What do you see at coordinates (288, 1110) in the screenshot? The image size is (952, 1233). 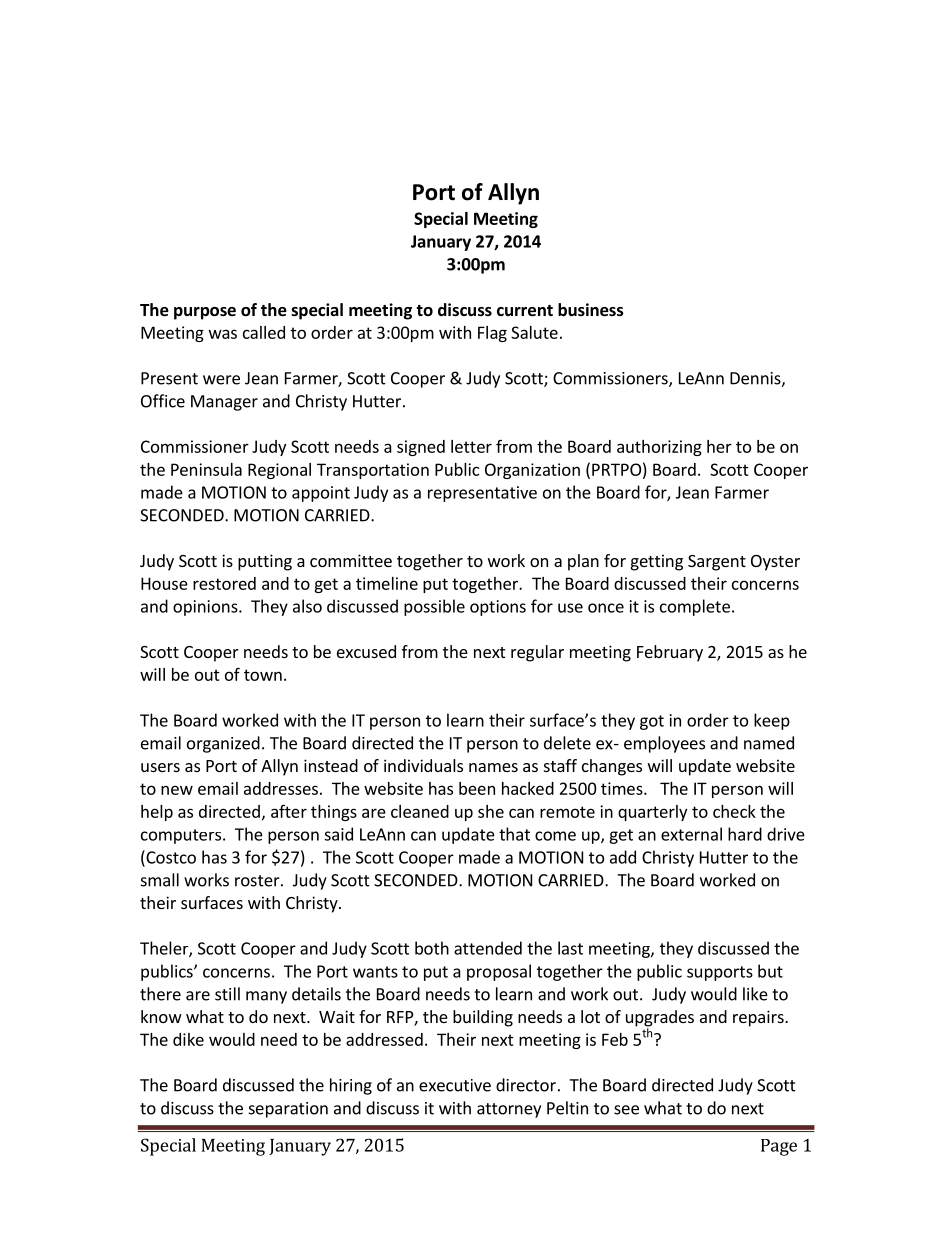 I see `separation` at bounding box center [288, 1110].
